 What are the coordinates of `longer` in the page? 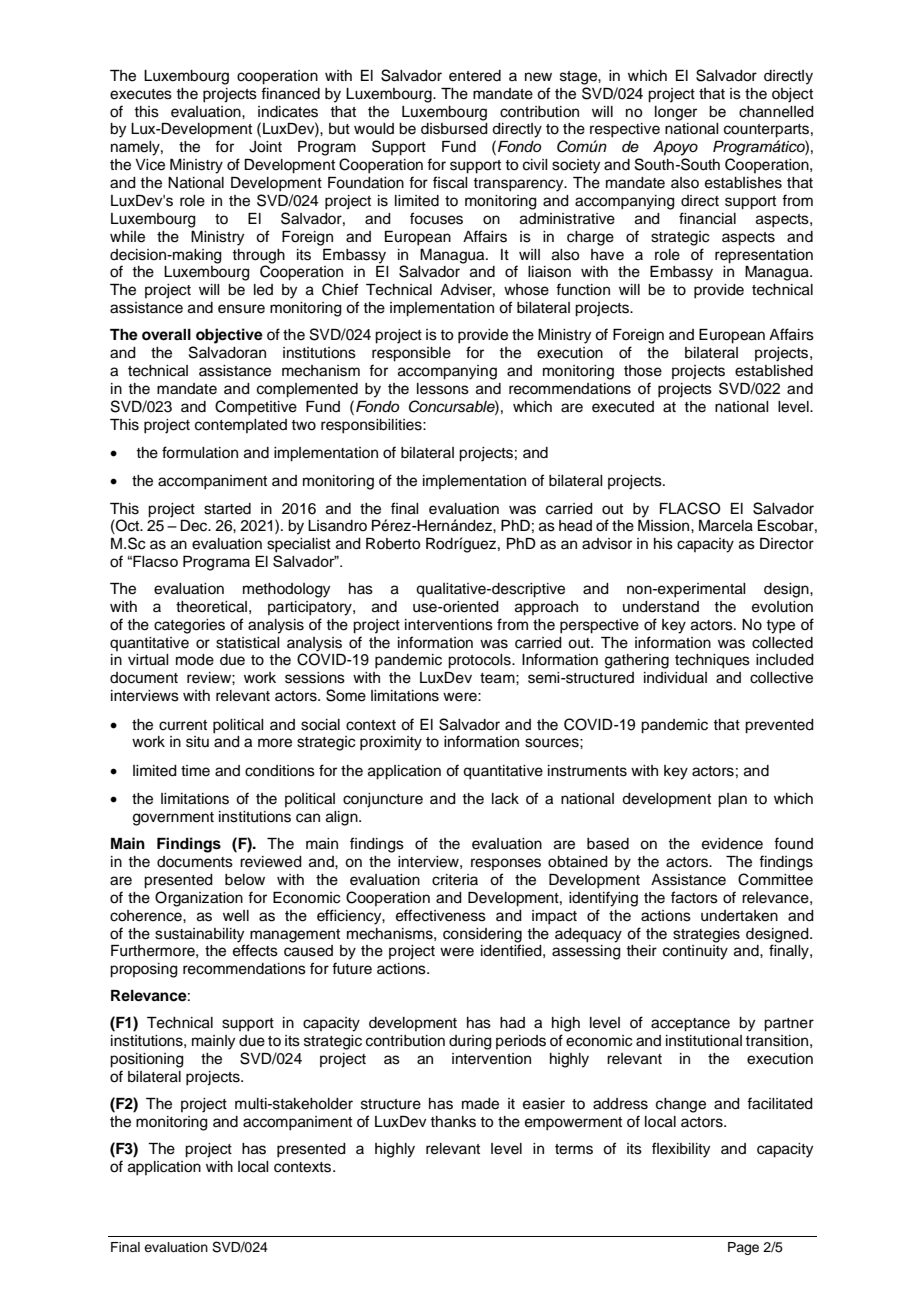 It's located at (676, 113).
